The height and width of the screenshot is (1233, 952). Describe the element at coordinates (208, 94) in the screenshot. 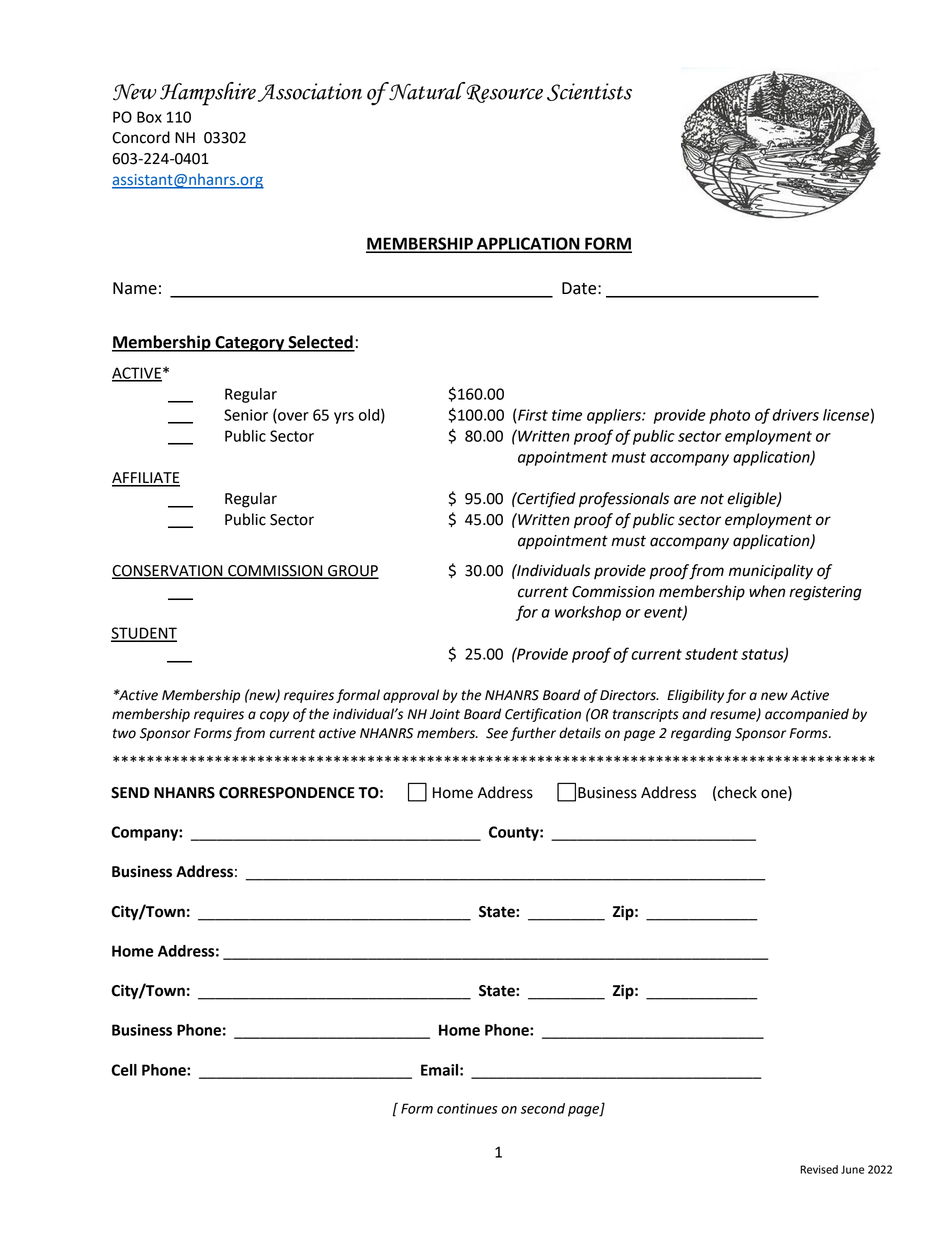

I see `Hampshire` at that location.
